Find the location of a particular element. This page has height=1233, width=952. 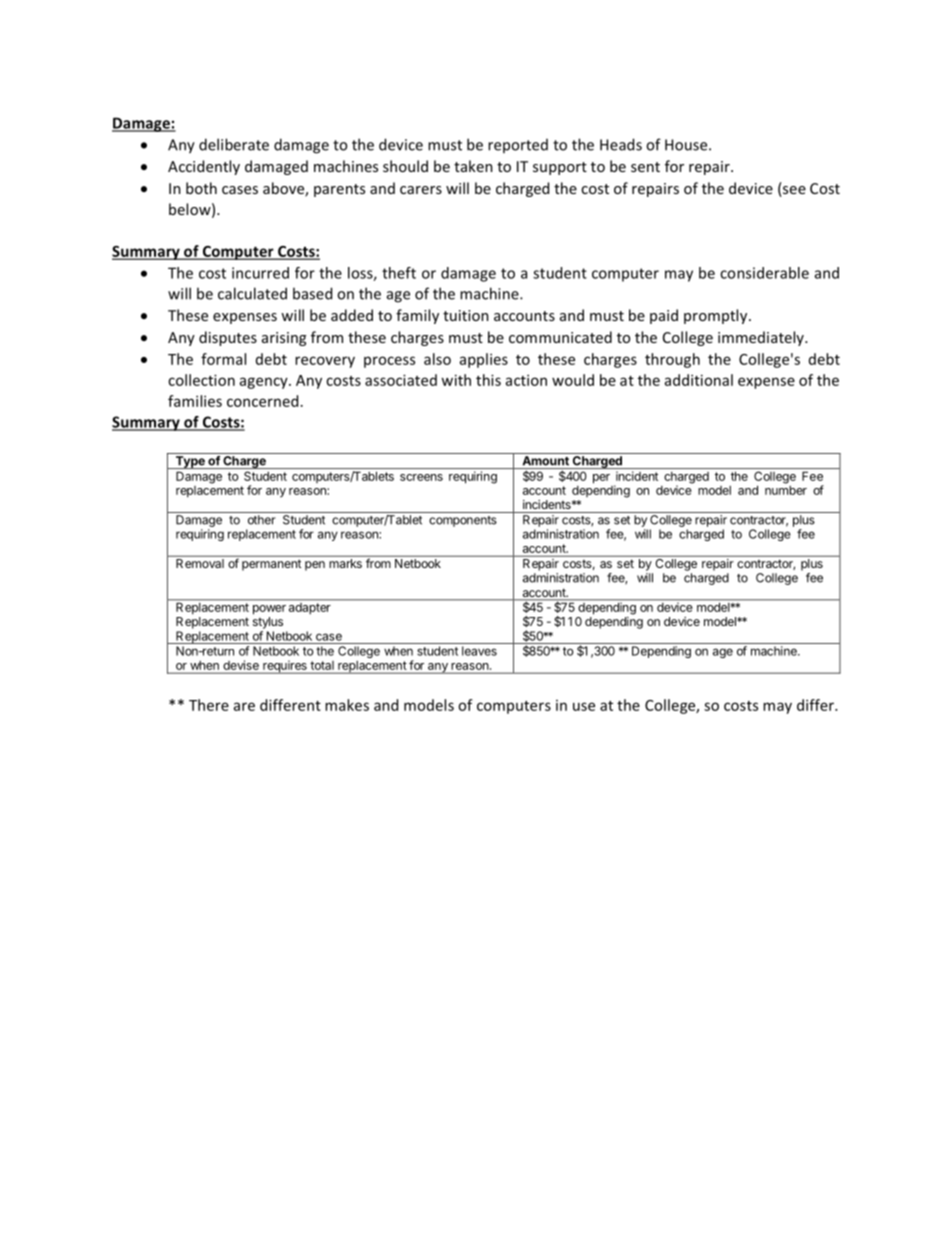

House is located at coordinates (687, 145).
